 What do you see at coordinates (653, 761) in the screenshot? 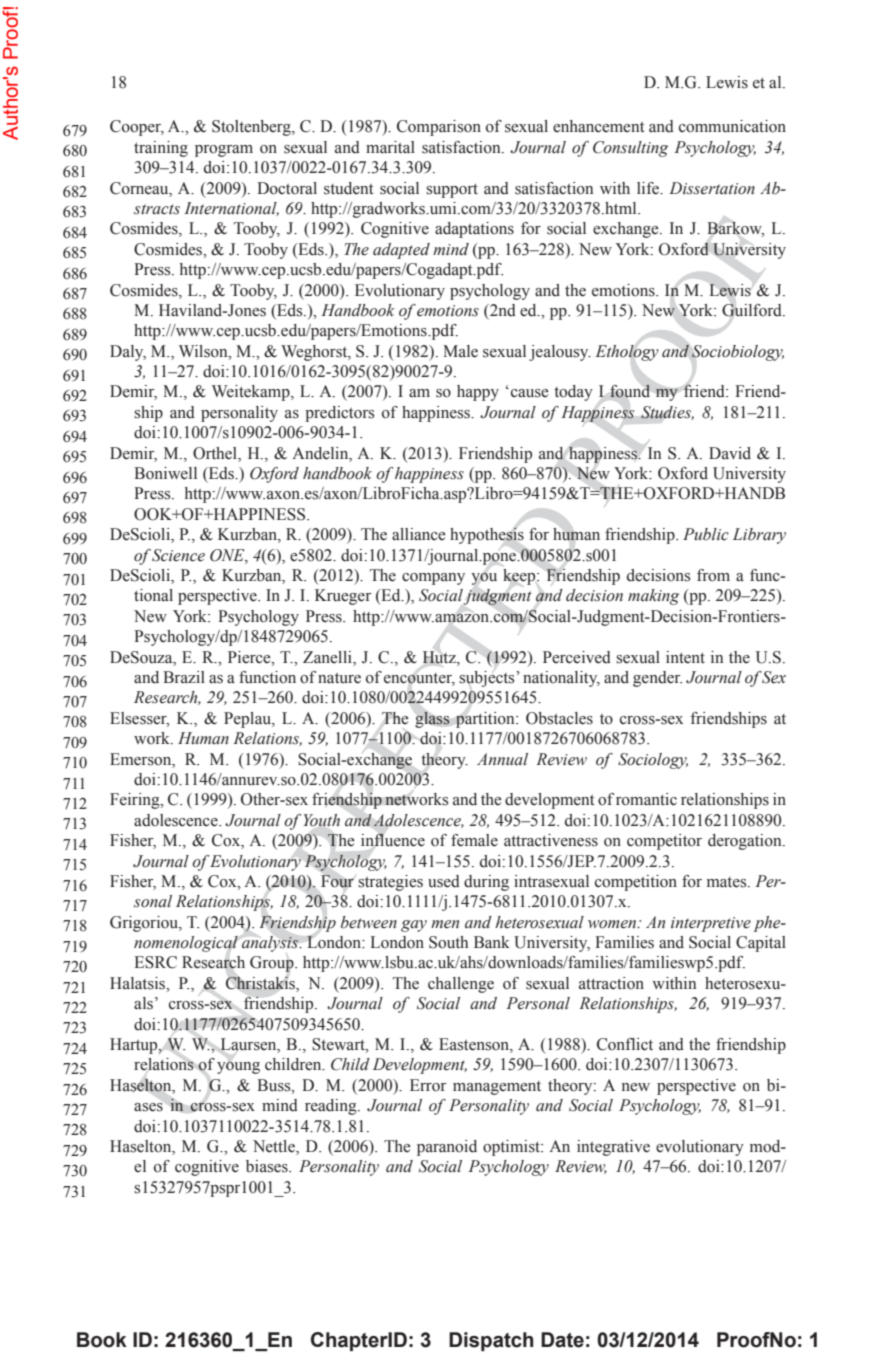
I see `Sociology` at bounding box center [653, 761].
